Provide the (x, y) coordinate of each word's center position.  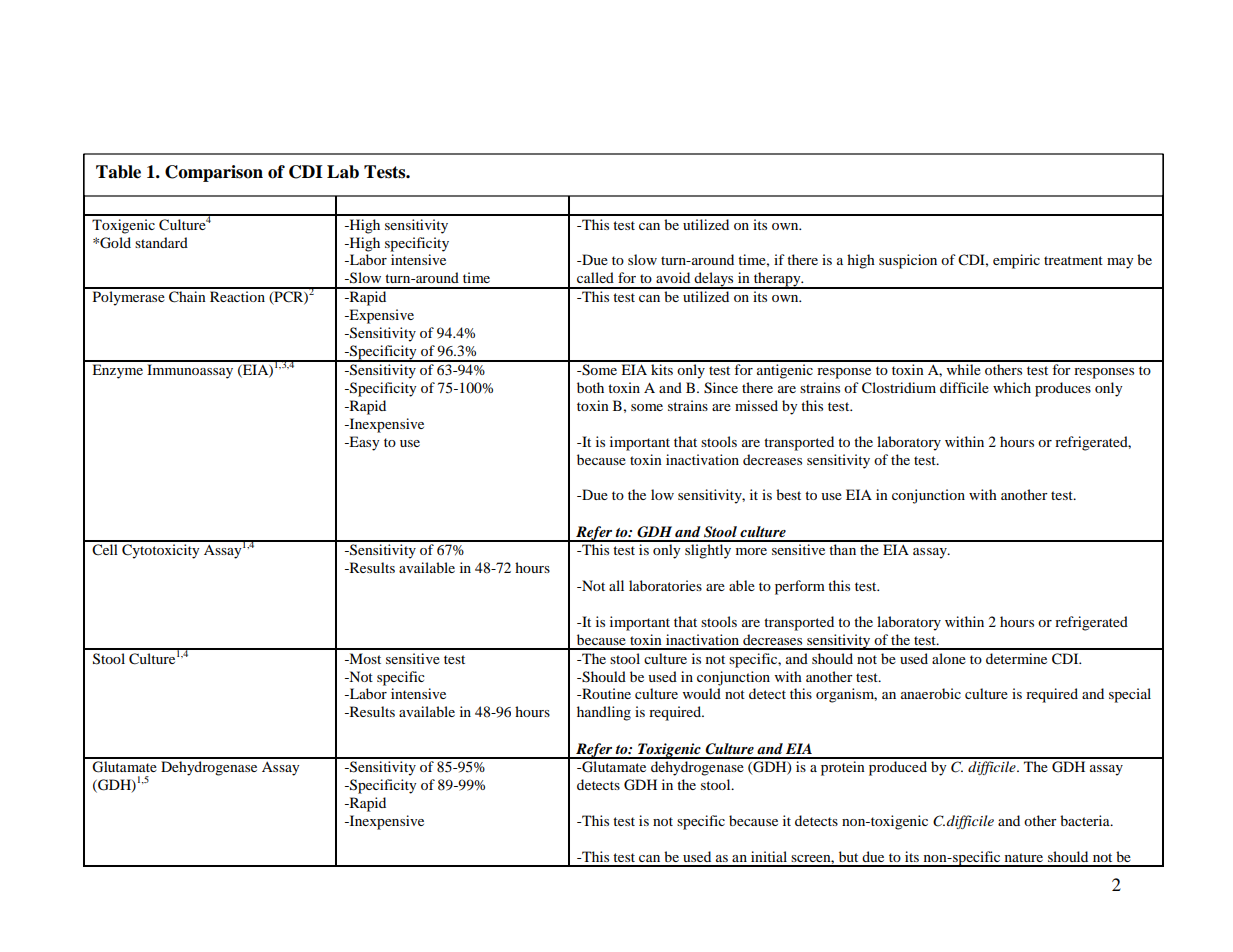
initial (769, 856)
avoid (673, 277)
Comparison (214, 173)
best (788, 494)
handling (604, 713)
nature (1024, 857)
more (751, 551)
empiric (1016, 261)
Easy (363, 443)
